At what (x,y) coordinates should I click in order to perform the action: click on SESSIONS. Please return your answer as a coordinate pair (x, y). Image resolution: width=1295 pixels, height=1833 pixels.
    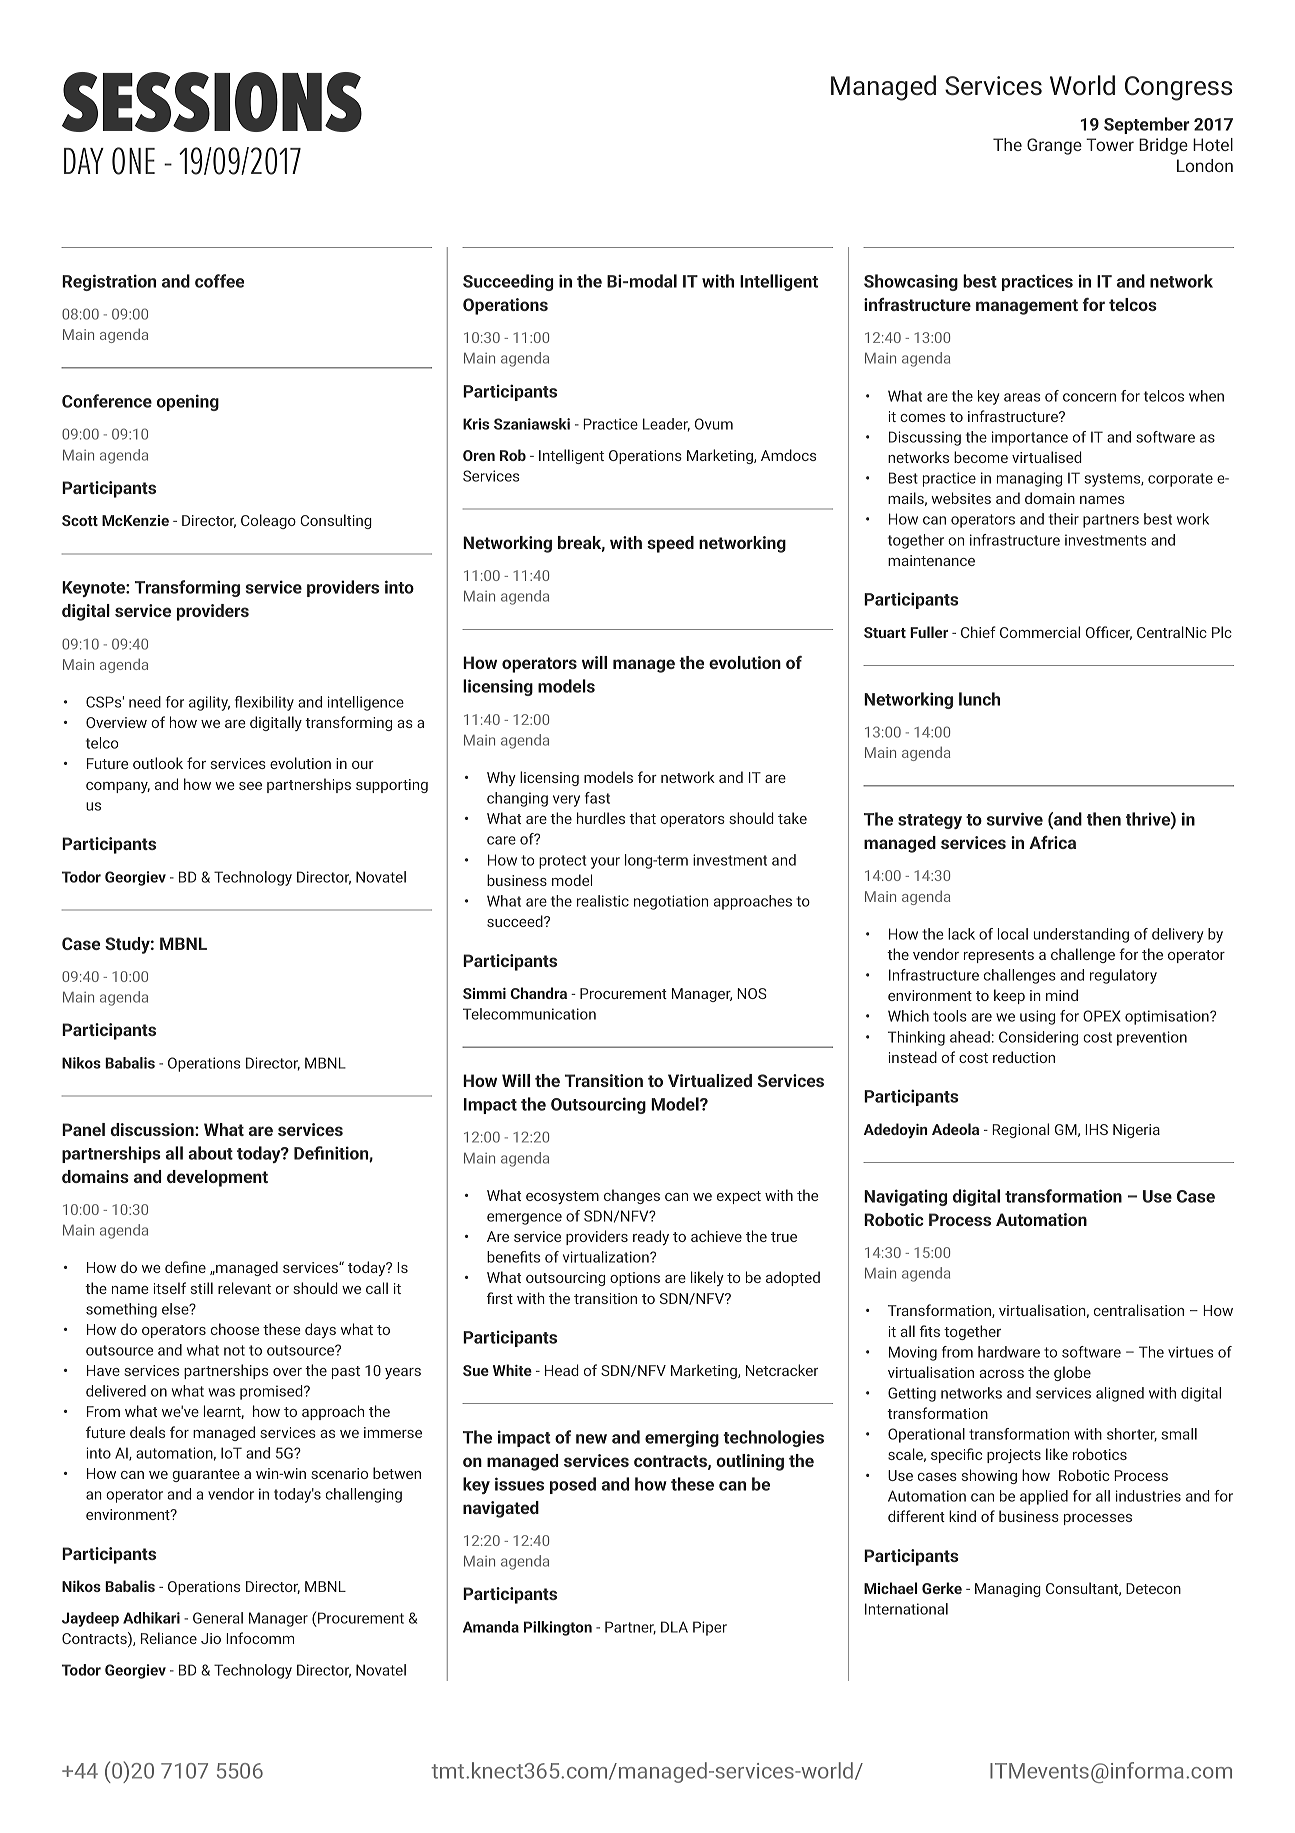
    Looking at the image, I should click on (212, 102).
